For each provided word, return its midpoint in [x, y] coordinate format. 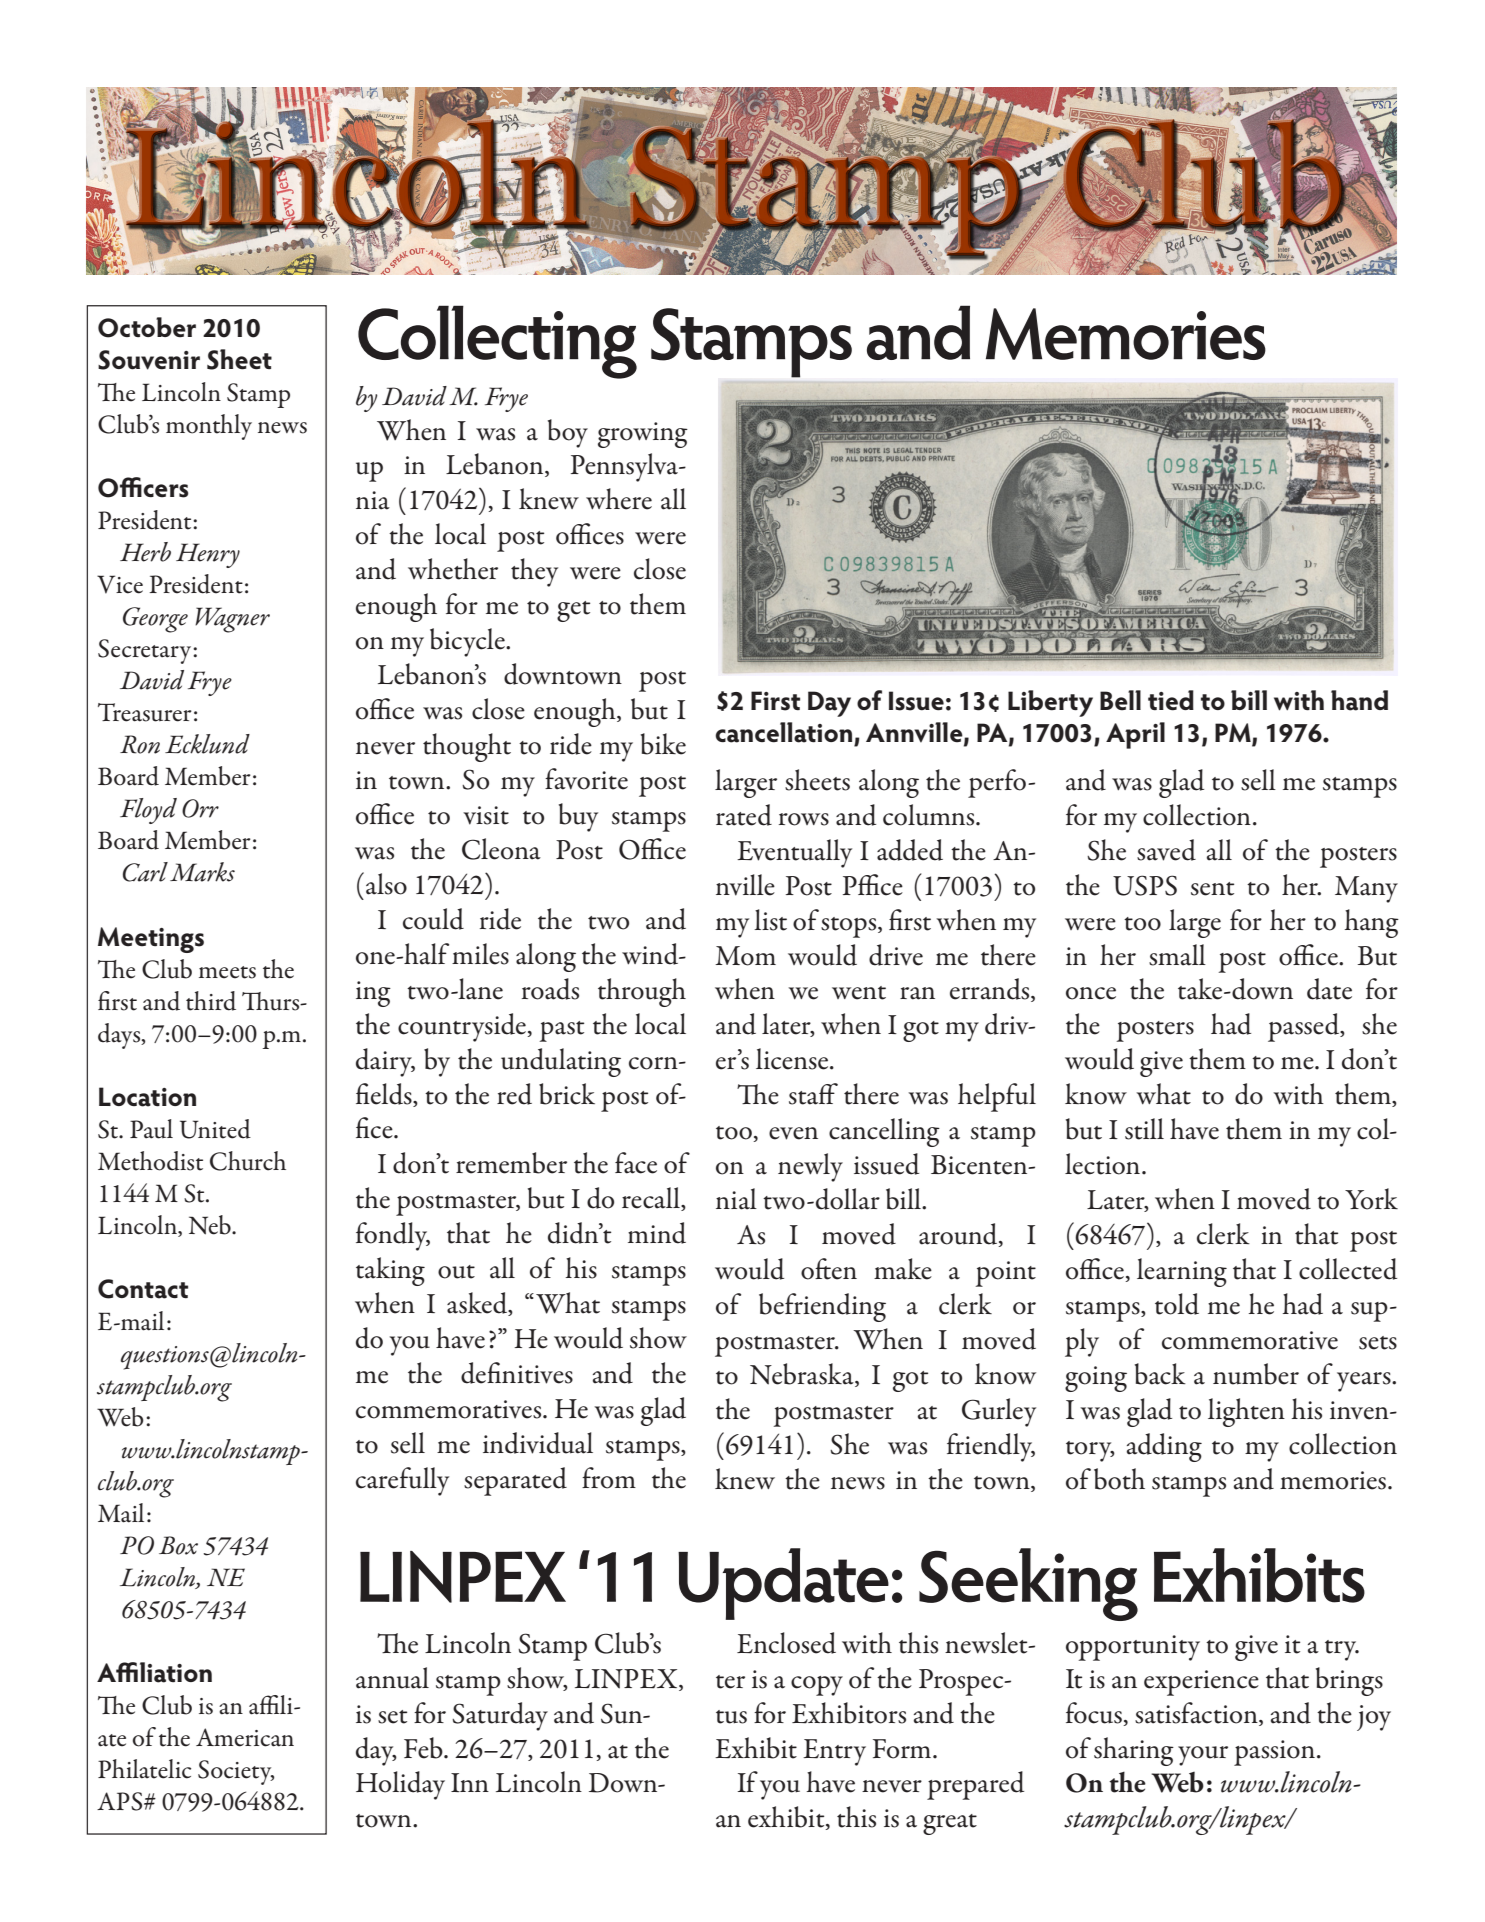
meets [227, 972]
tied [1171, 700]
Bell [1120, 700]
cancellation [785, 733]
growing [643, 435]
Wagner [232, 620]
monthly [209, 427]
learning [1182, 1272]
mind [657, 1233]
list [770, 920]
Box [178, 1545]
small [1177, 955]
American [245, 1737]
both [1119, 1479]
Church [248, 1161]
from [609, 1478]
